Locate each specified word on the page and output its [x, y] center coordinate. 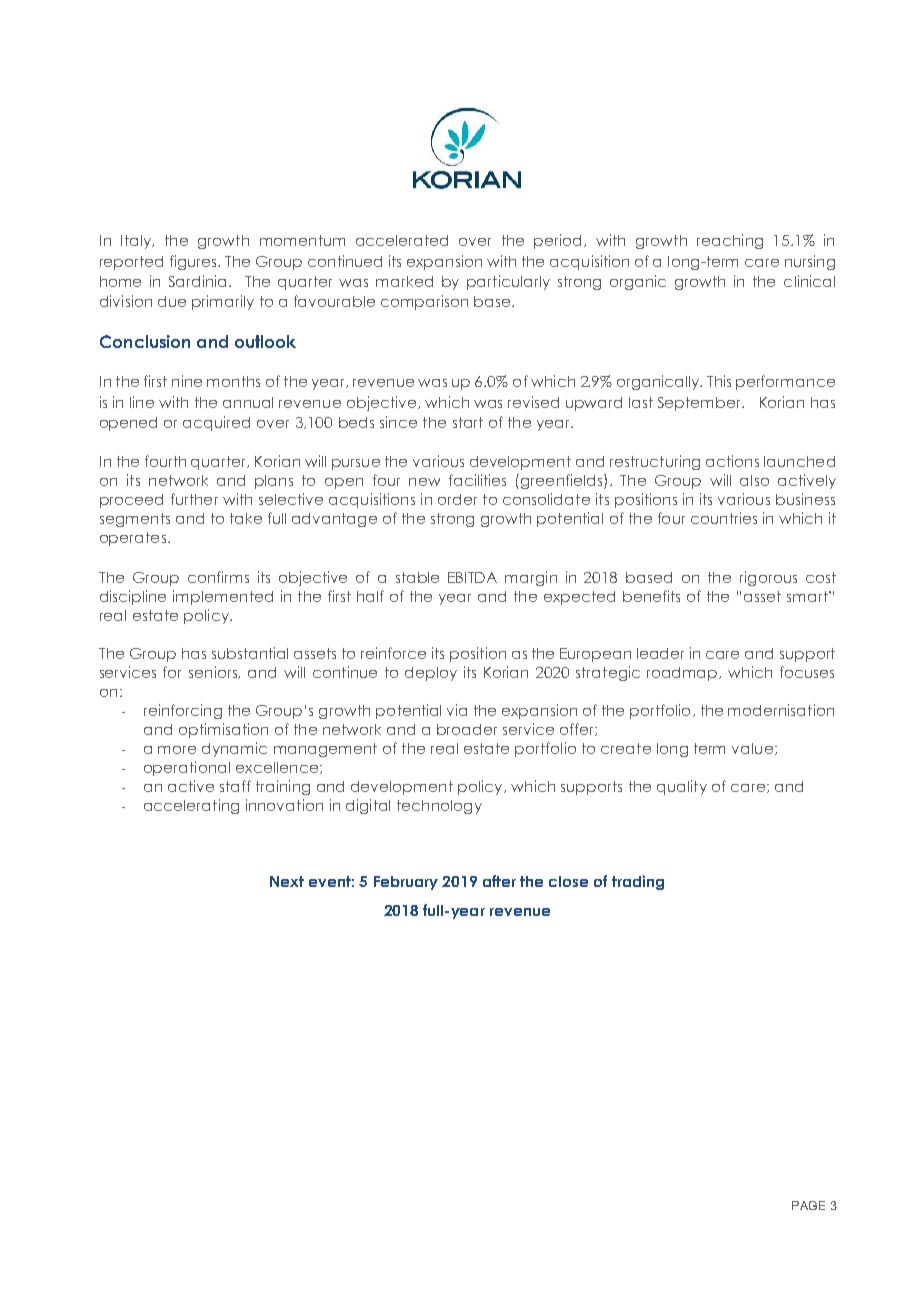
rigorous [768, 578]
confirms [218, 577]
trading [638, 882]
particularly [508, 282]
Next [287, 881]
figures [194, 262]
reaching [730, 241]
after [499, 881]
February [406, 883]
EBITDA [472, 577]
